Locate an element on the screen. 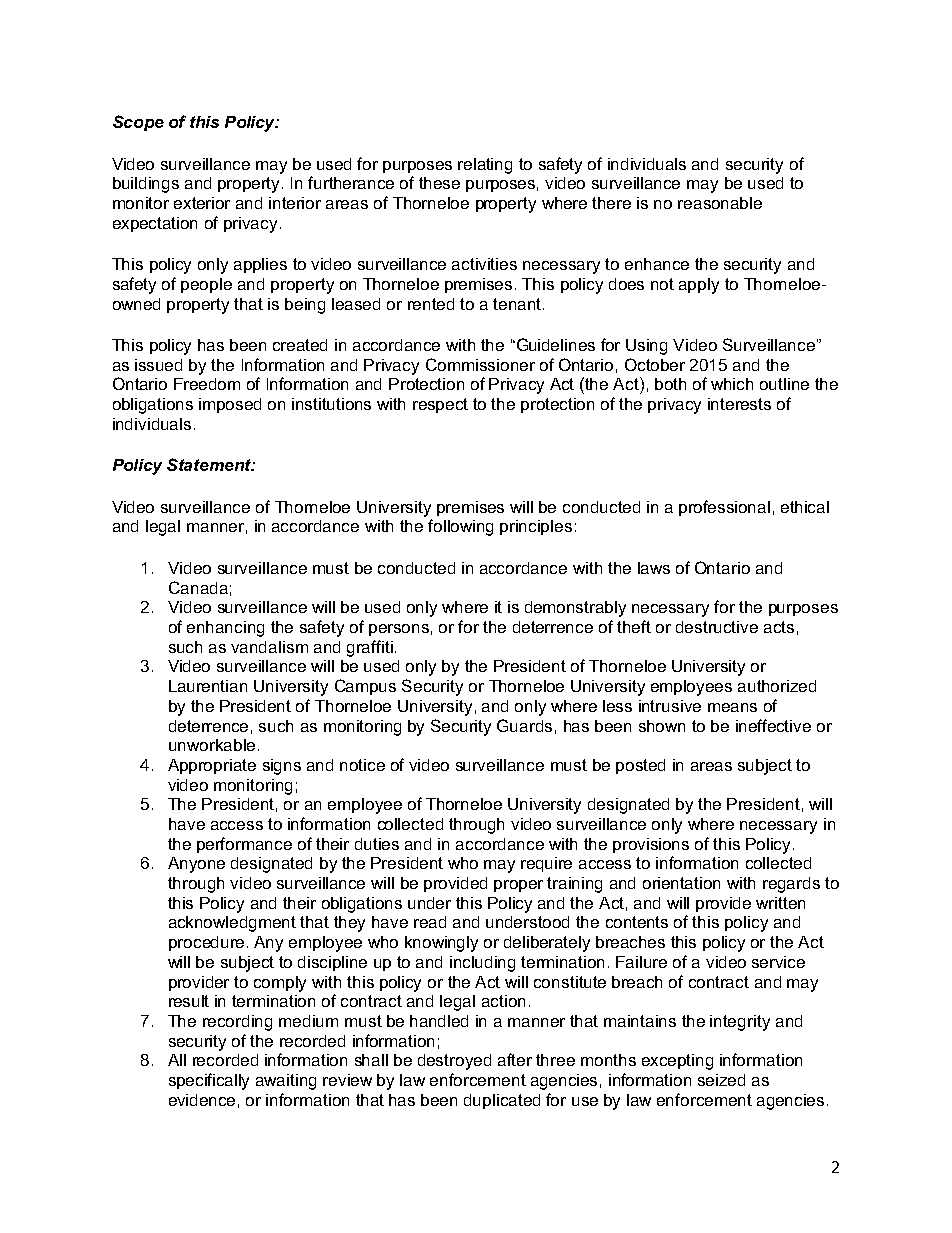  enhancing is located at coordinates (225, 629).
